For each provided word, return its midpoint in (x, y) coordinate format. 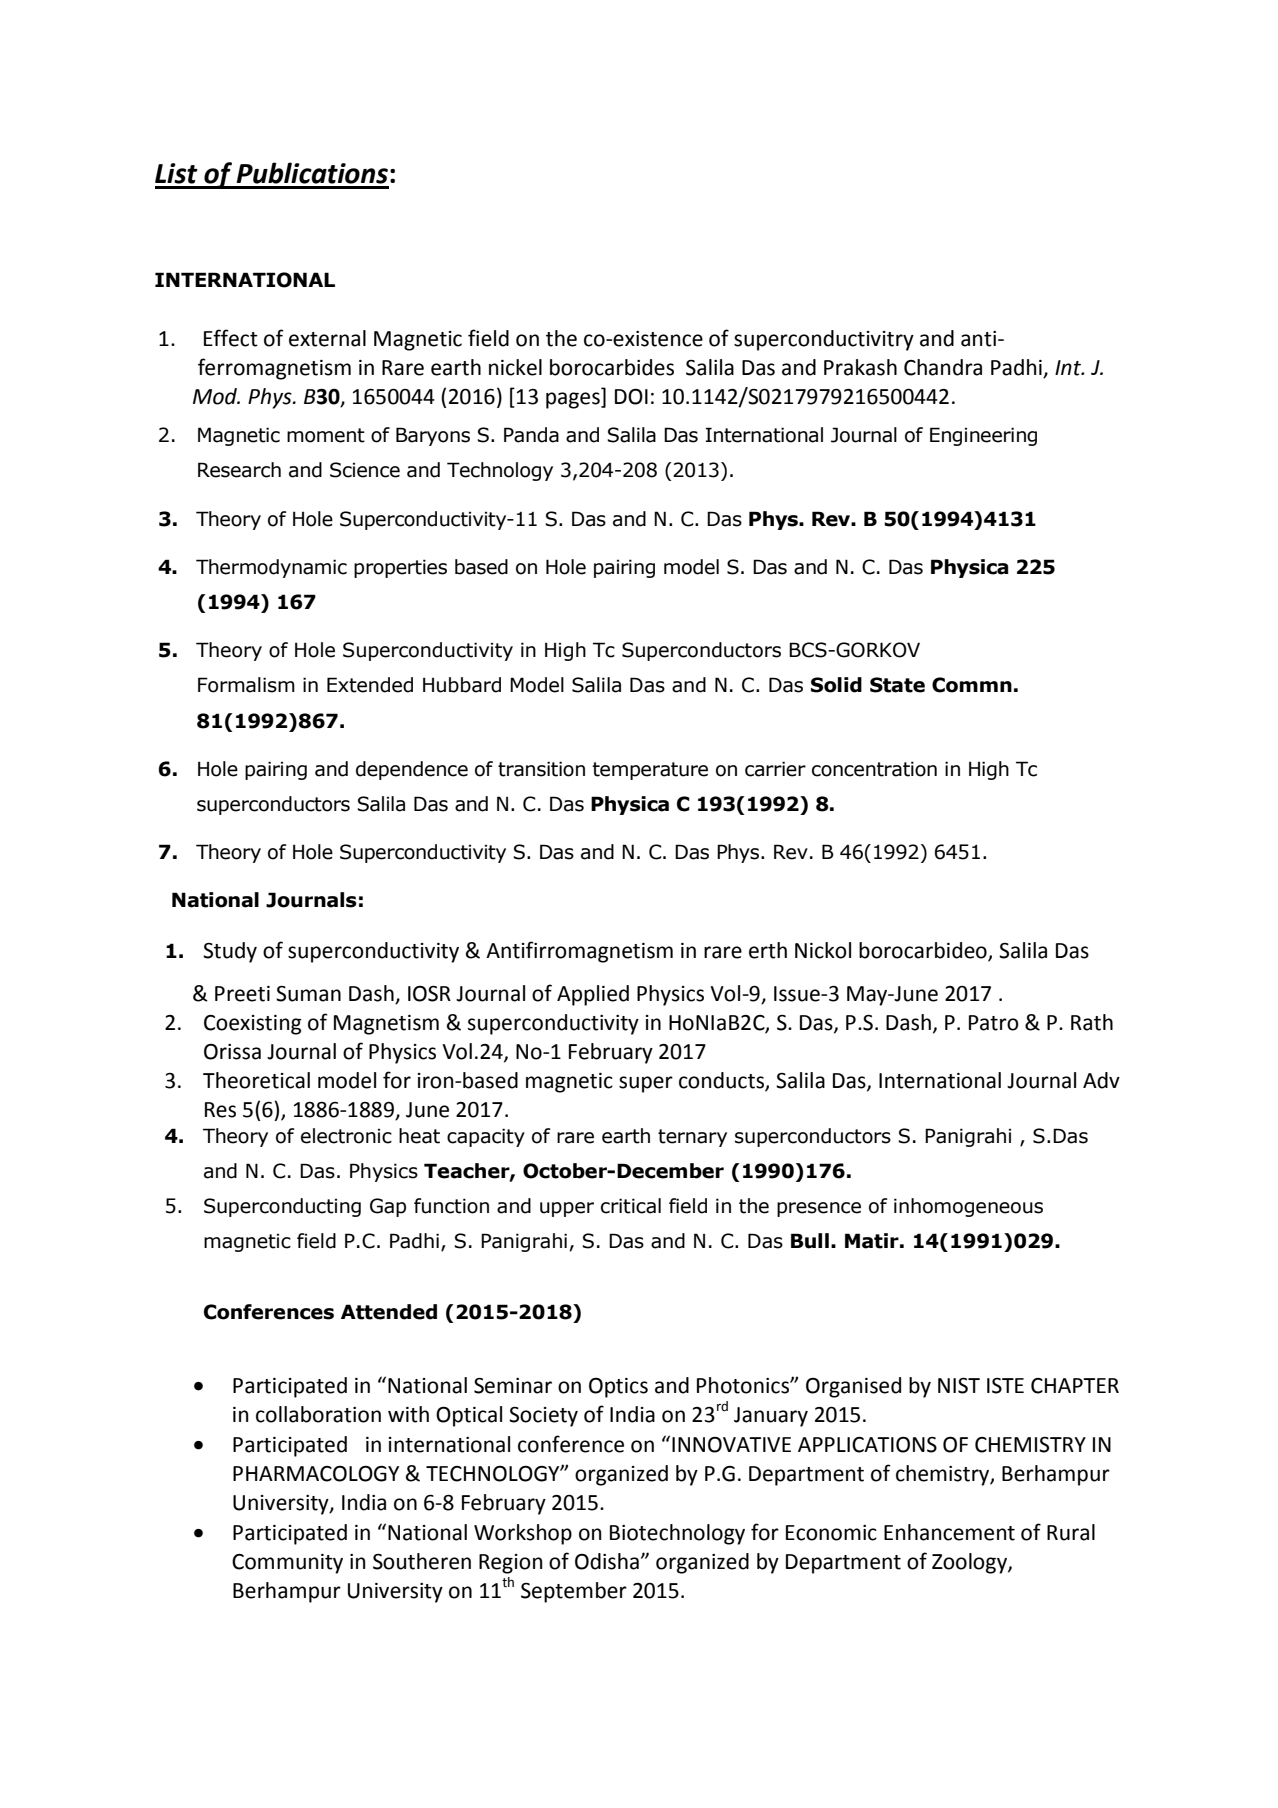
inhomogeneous (968, 1207)
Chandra (943, 367)
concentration (874, 769)
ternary (692, 1138)
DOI (631, 396)
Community (287, 1564)
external (327, 338)
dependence (412, 770)
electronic (346, 1136)
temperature (650, 771)
